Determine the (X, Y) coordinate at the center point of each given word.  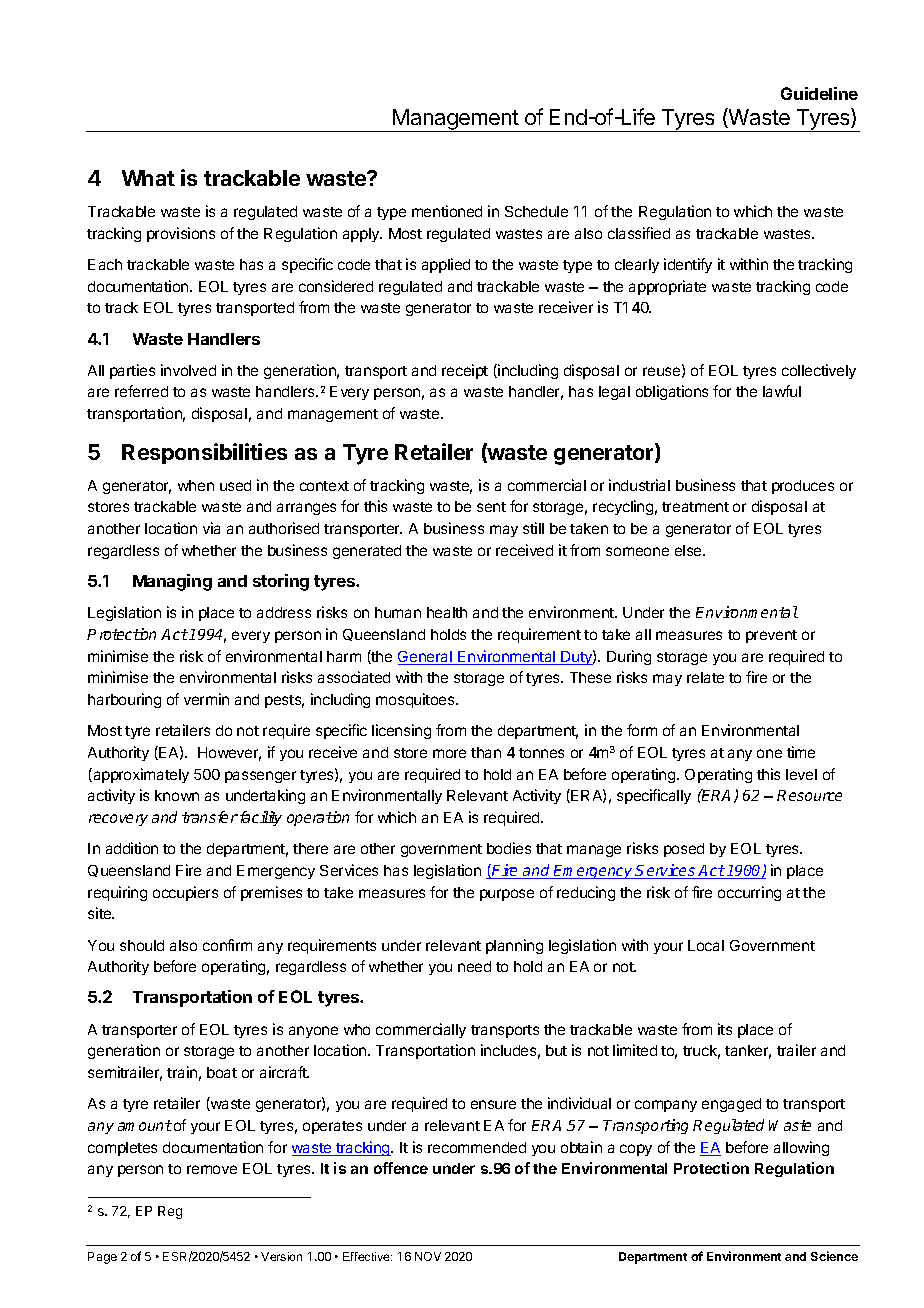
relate (705, 677)
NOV (428, 1256)
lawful (782, 391)
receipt (465, 371)
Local (706, 945)
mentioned (447, 211)
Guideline (819, 93)
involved (188, 370)
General (426, 658)
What (148, 178)
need (474, 966)
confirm (227, 945)
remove (212, 1169)
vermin (206, 699)
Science (834, 1256)
